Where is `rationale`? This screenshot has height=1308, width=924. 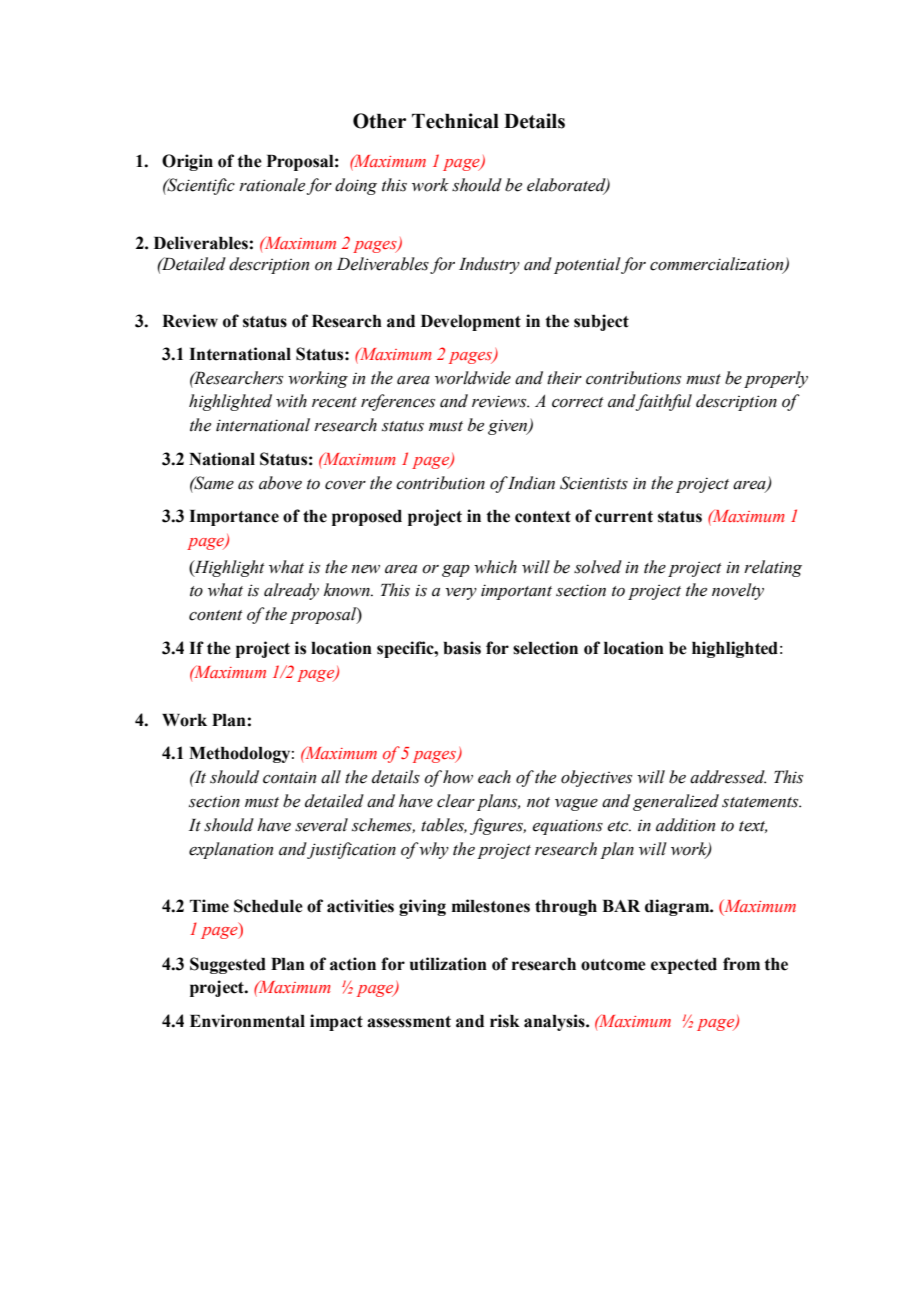
rationale is located at coordinates (272, 185).
